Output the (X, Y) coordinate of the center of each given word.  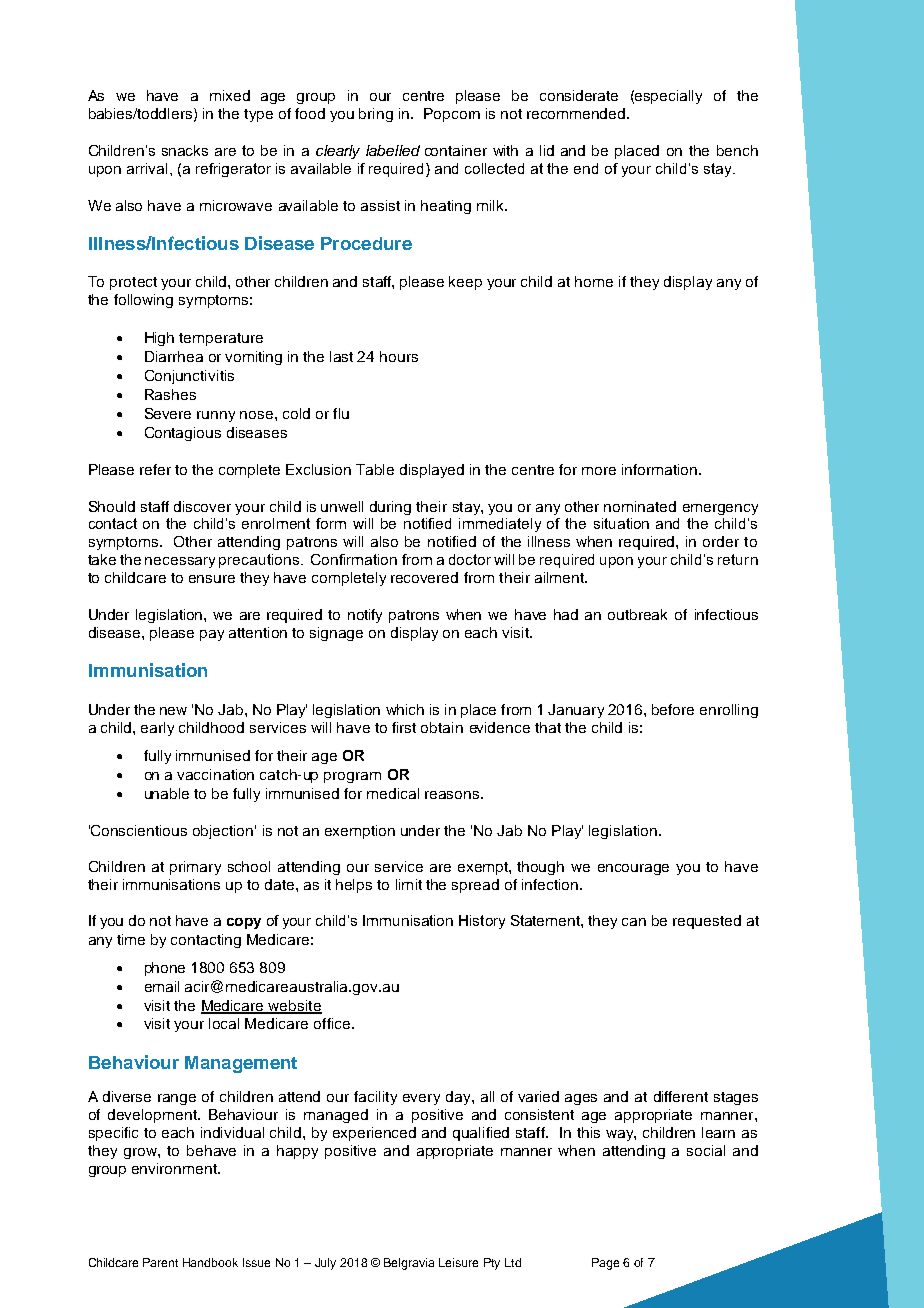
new (173, 711)
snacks (185, 150)
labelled (393, 150)
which (405, 709)
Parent (160, 1262)
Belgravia (409, 1264)
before (673, 709)
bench (737, 150)
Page (605, 1264)
